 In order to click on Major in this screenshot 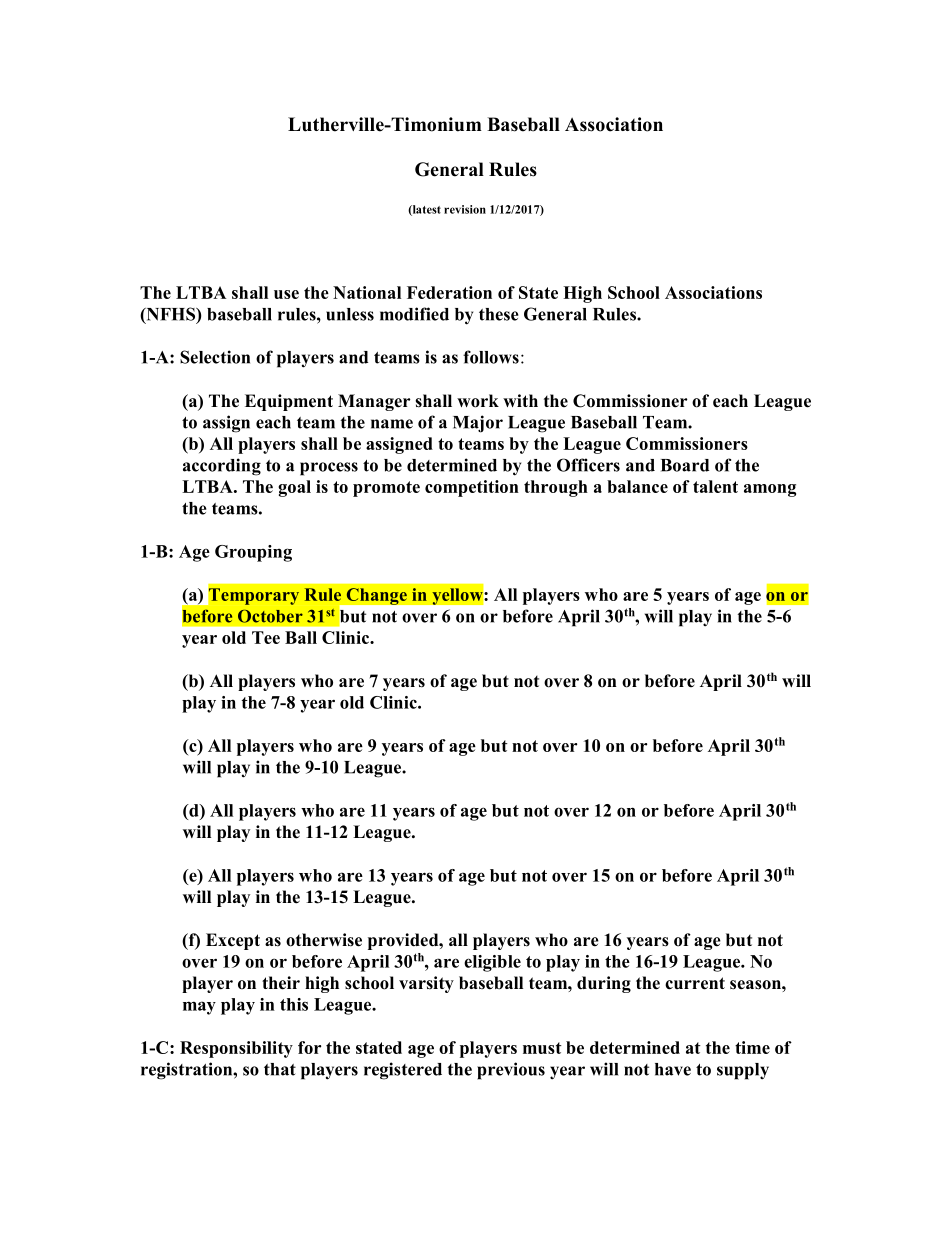, I will do `click(478, 424)`.
